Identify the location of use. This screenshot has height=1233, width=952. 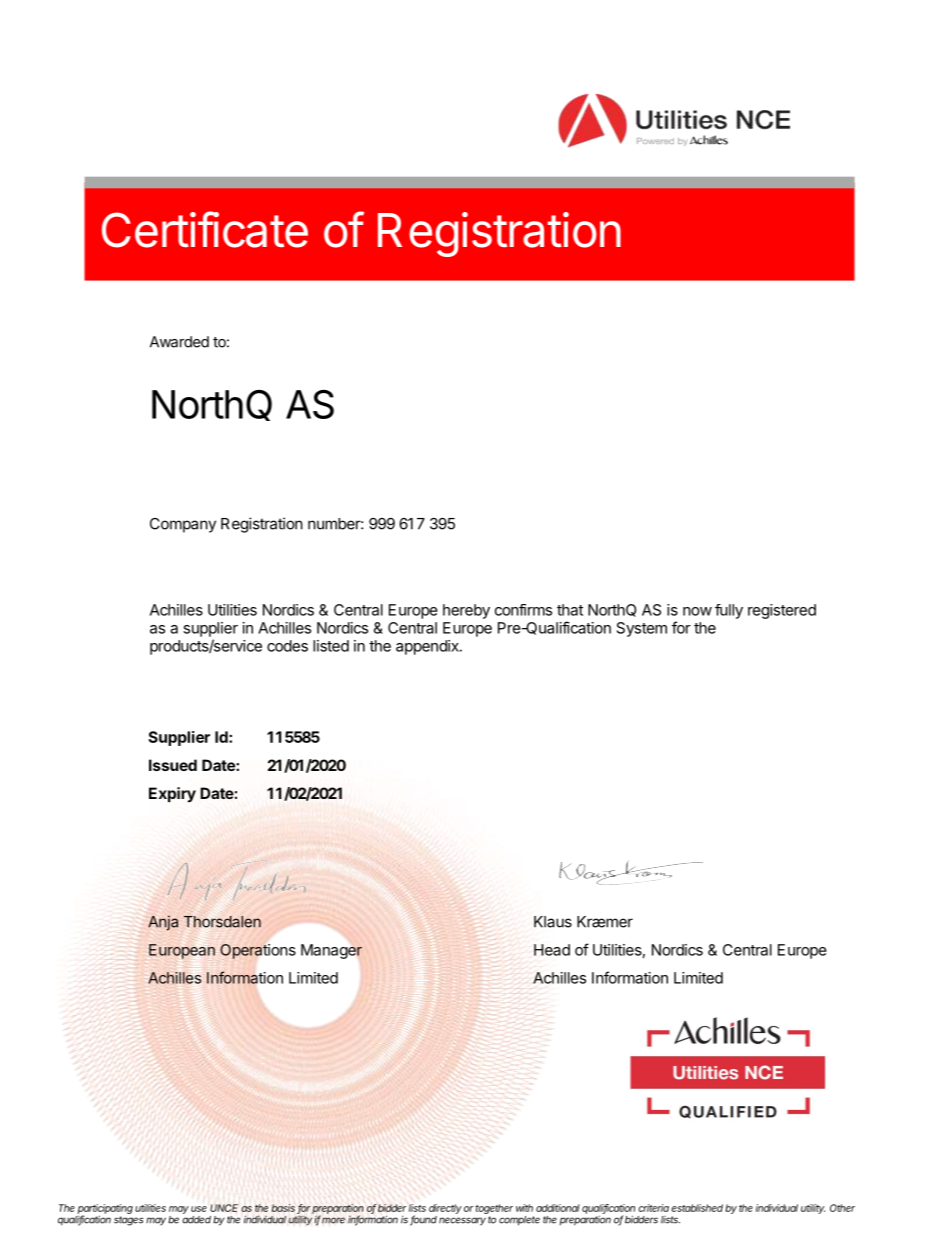
(199, 1209).
